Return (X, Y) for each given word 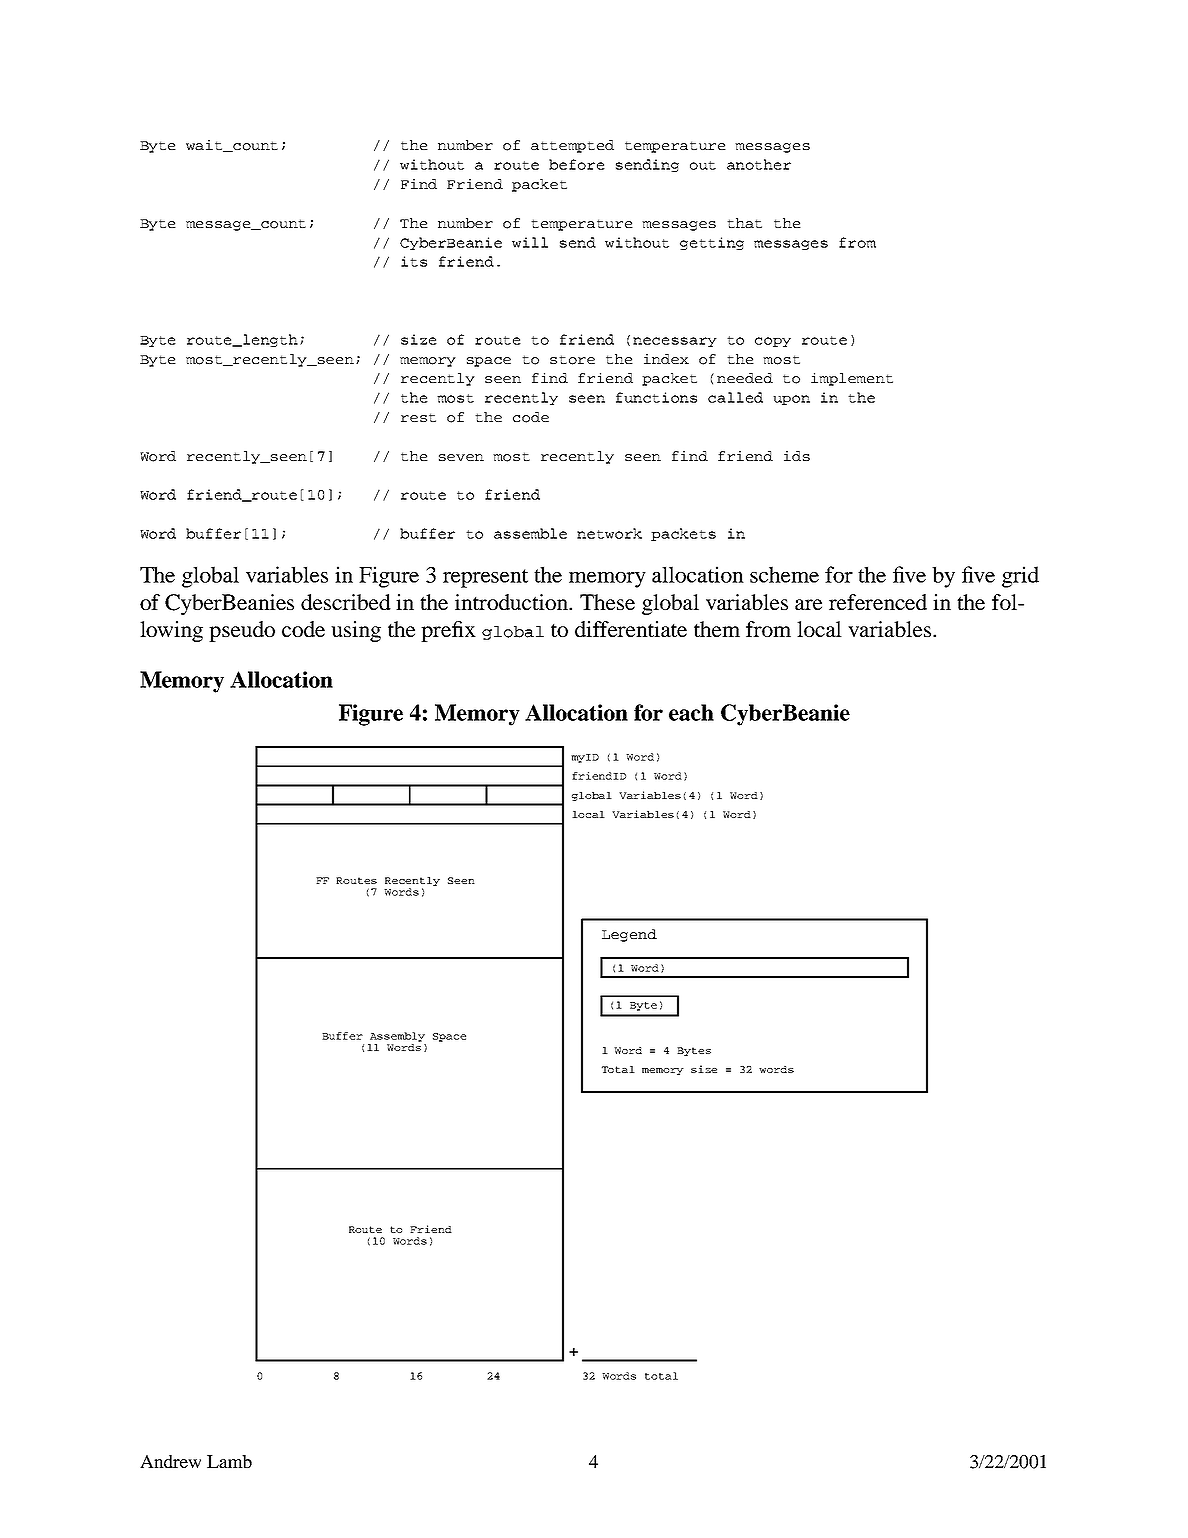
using (356, 631)
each (691, 712)
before (577, 164)
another (759, 164)
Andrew (170, 1461)
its (414, 261)
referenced (878, 602)
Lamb (229, 1461)
